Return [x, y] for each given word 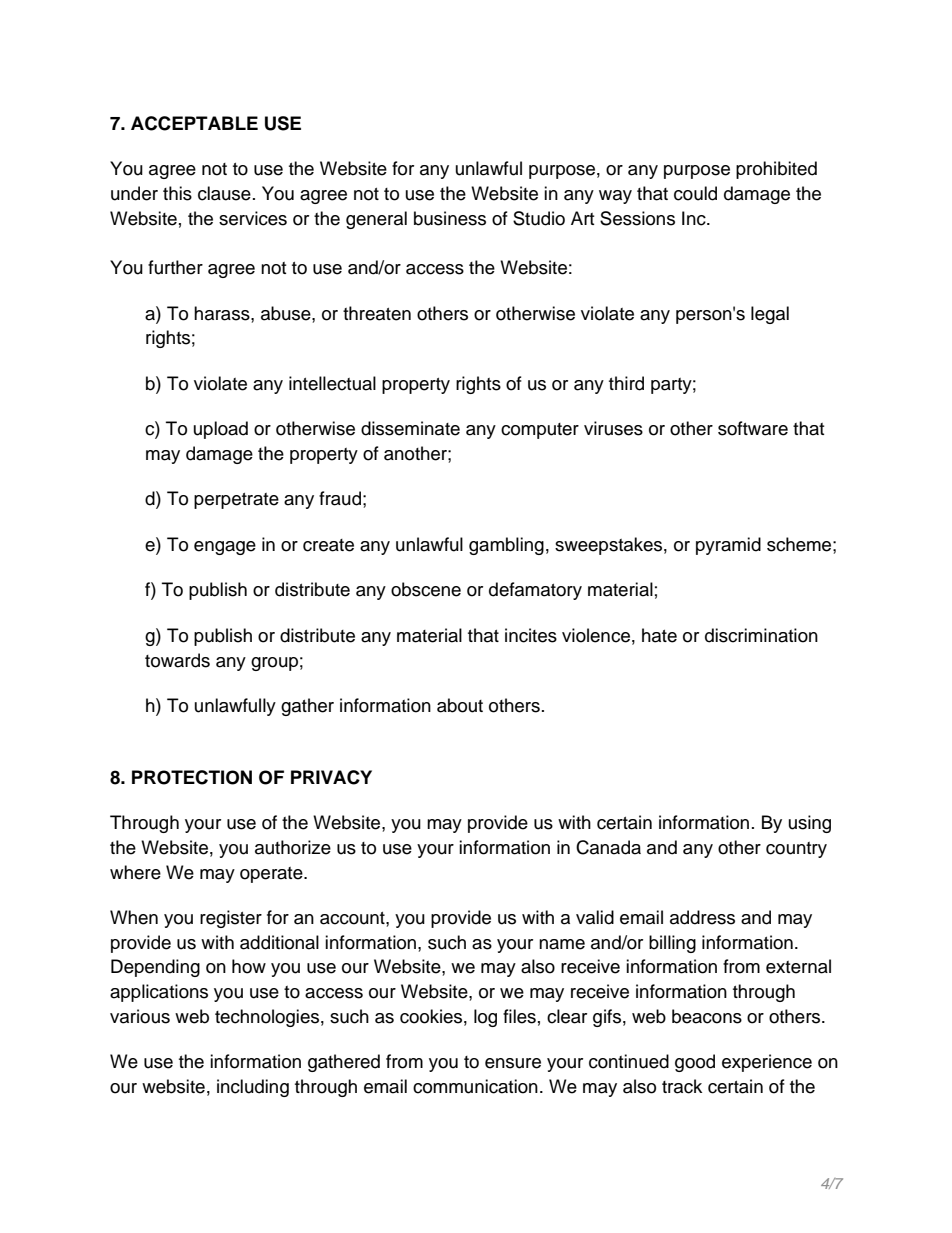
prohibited [776, 170]
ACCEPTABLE [194, 123]
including [253, 1088]
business [450, 218]
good [695, 1063]
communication [475, 1086]
